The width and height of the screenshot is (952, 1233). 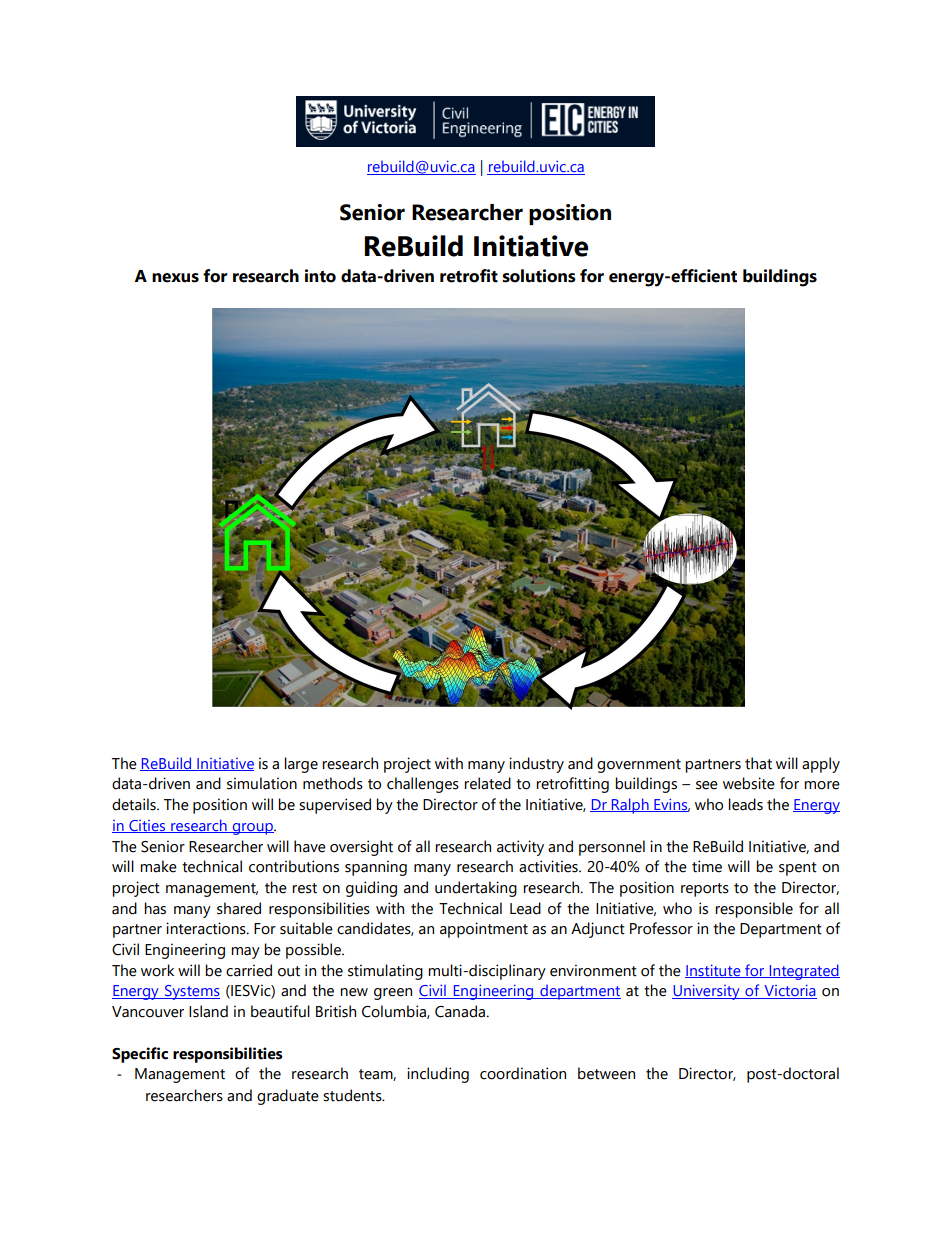 I want to click on undertaking, so click(x=476, y=889).
